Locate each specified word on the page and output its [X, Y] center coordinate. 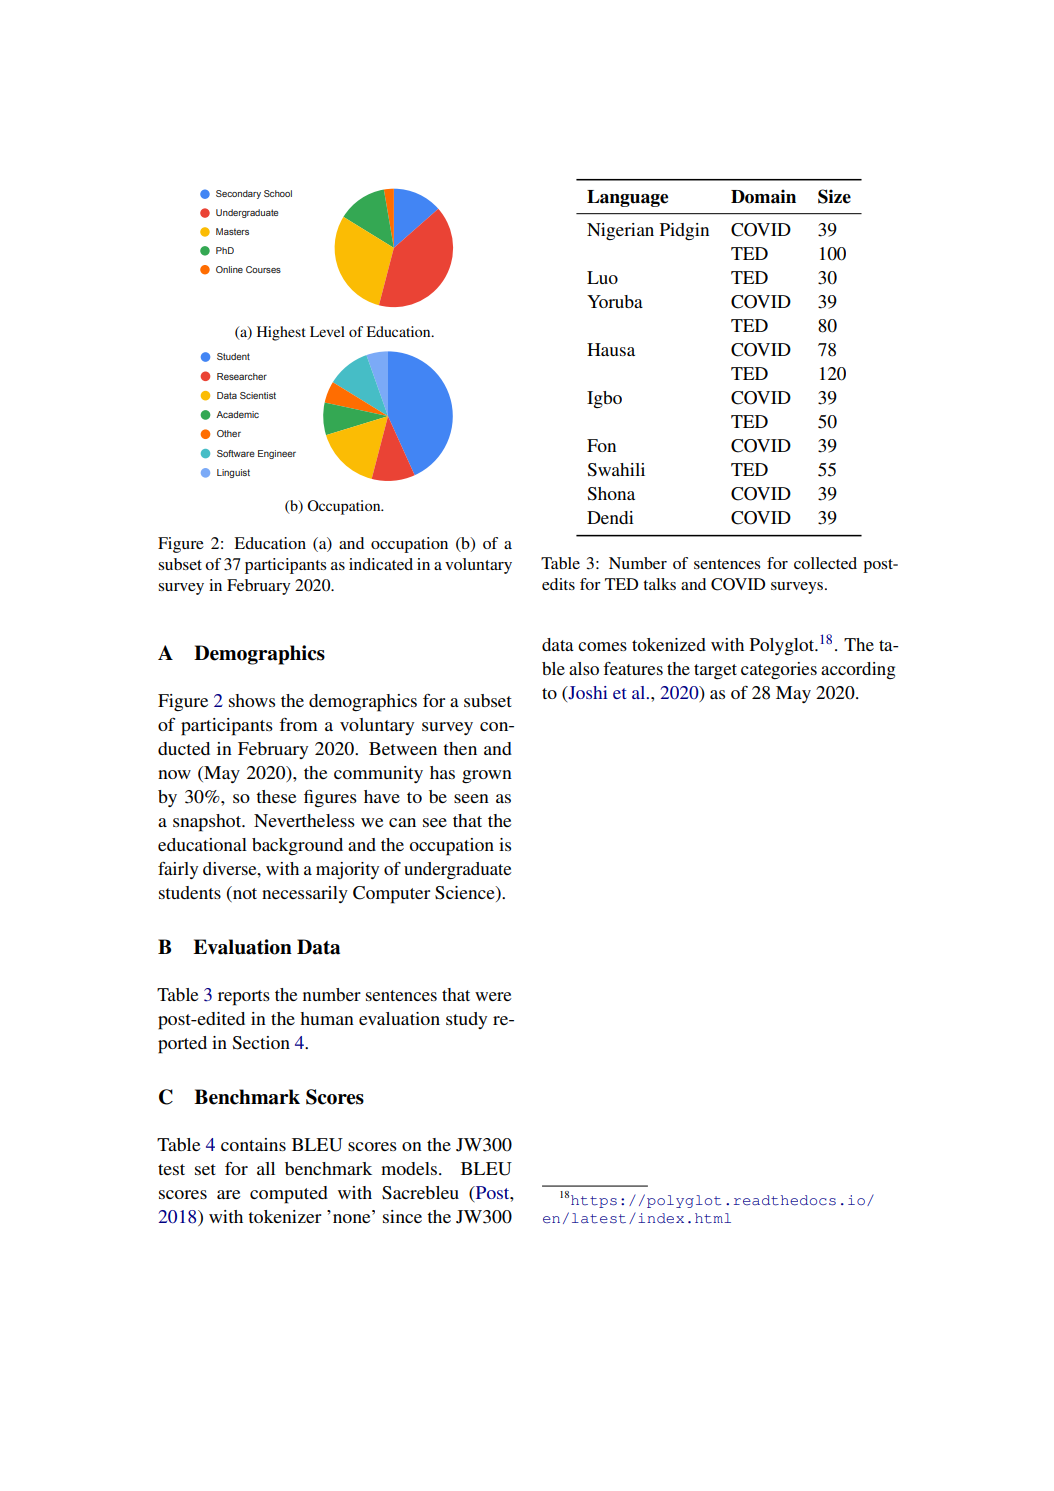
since [402, 1216]
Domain [763, 196]
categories [779, 671]
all [266, 1168]
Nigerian [620, 232]
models [410, 1168]
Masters [232, 231]
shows [252, 700]
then [460, 748]
